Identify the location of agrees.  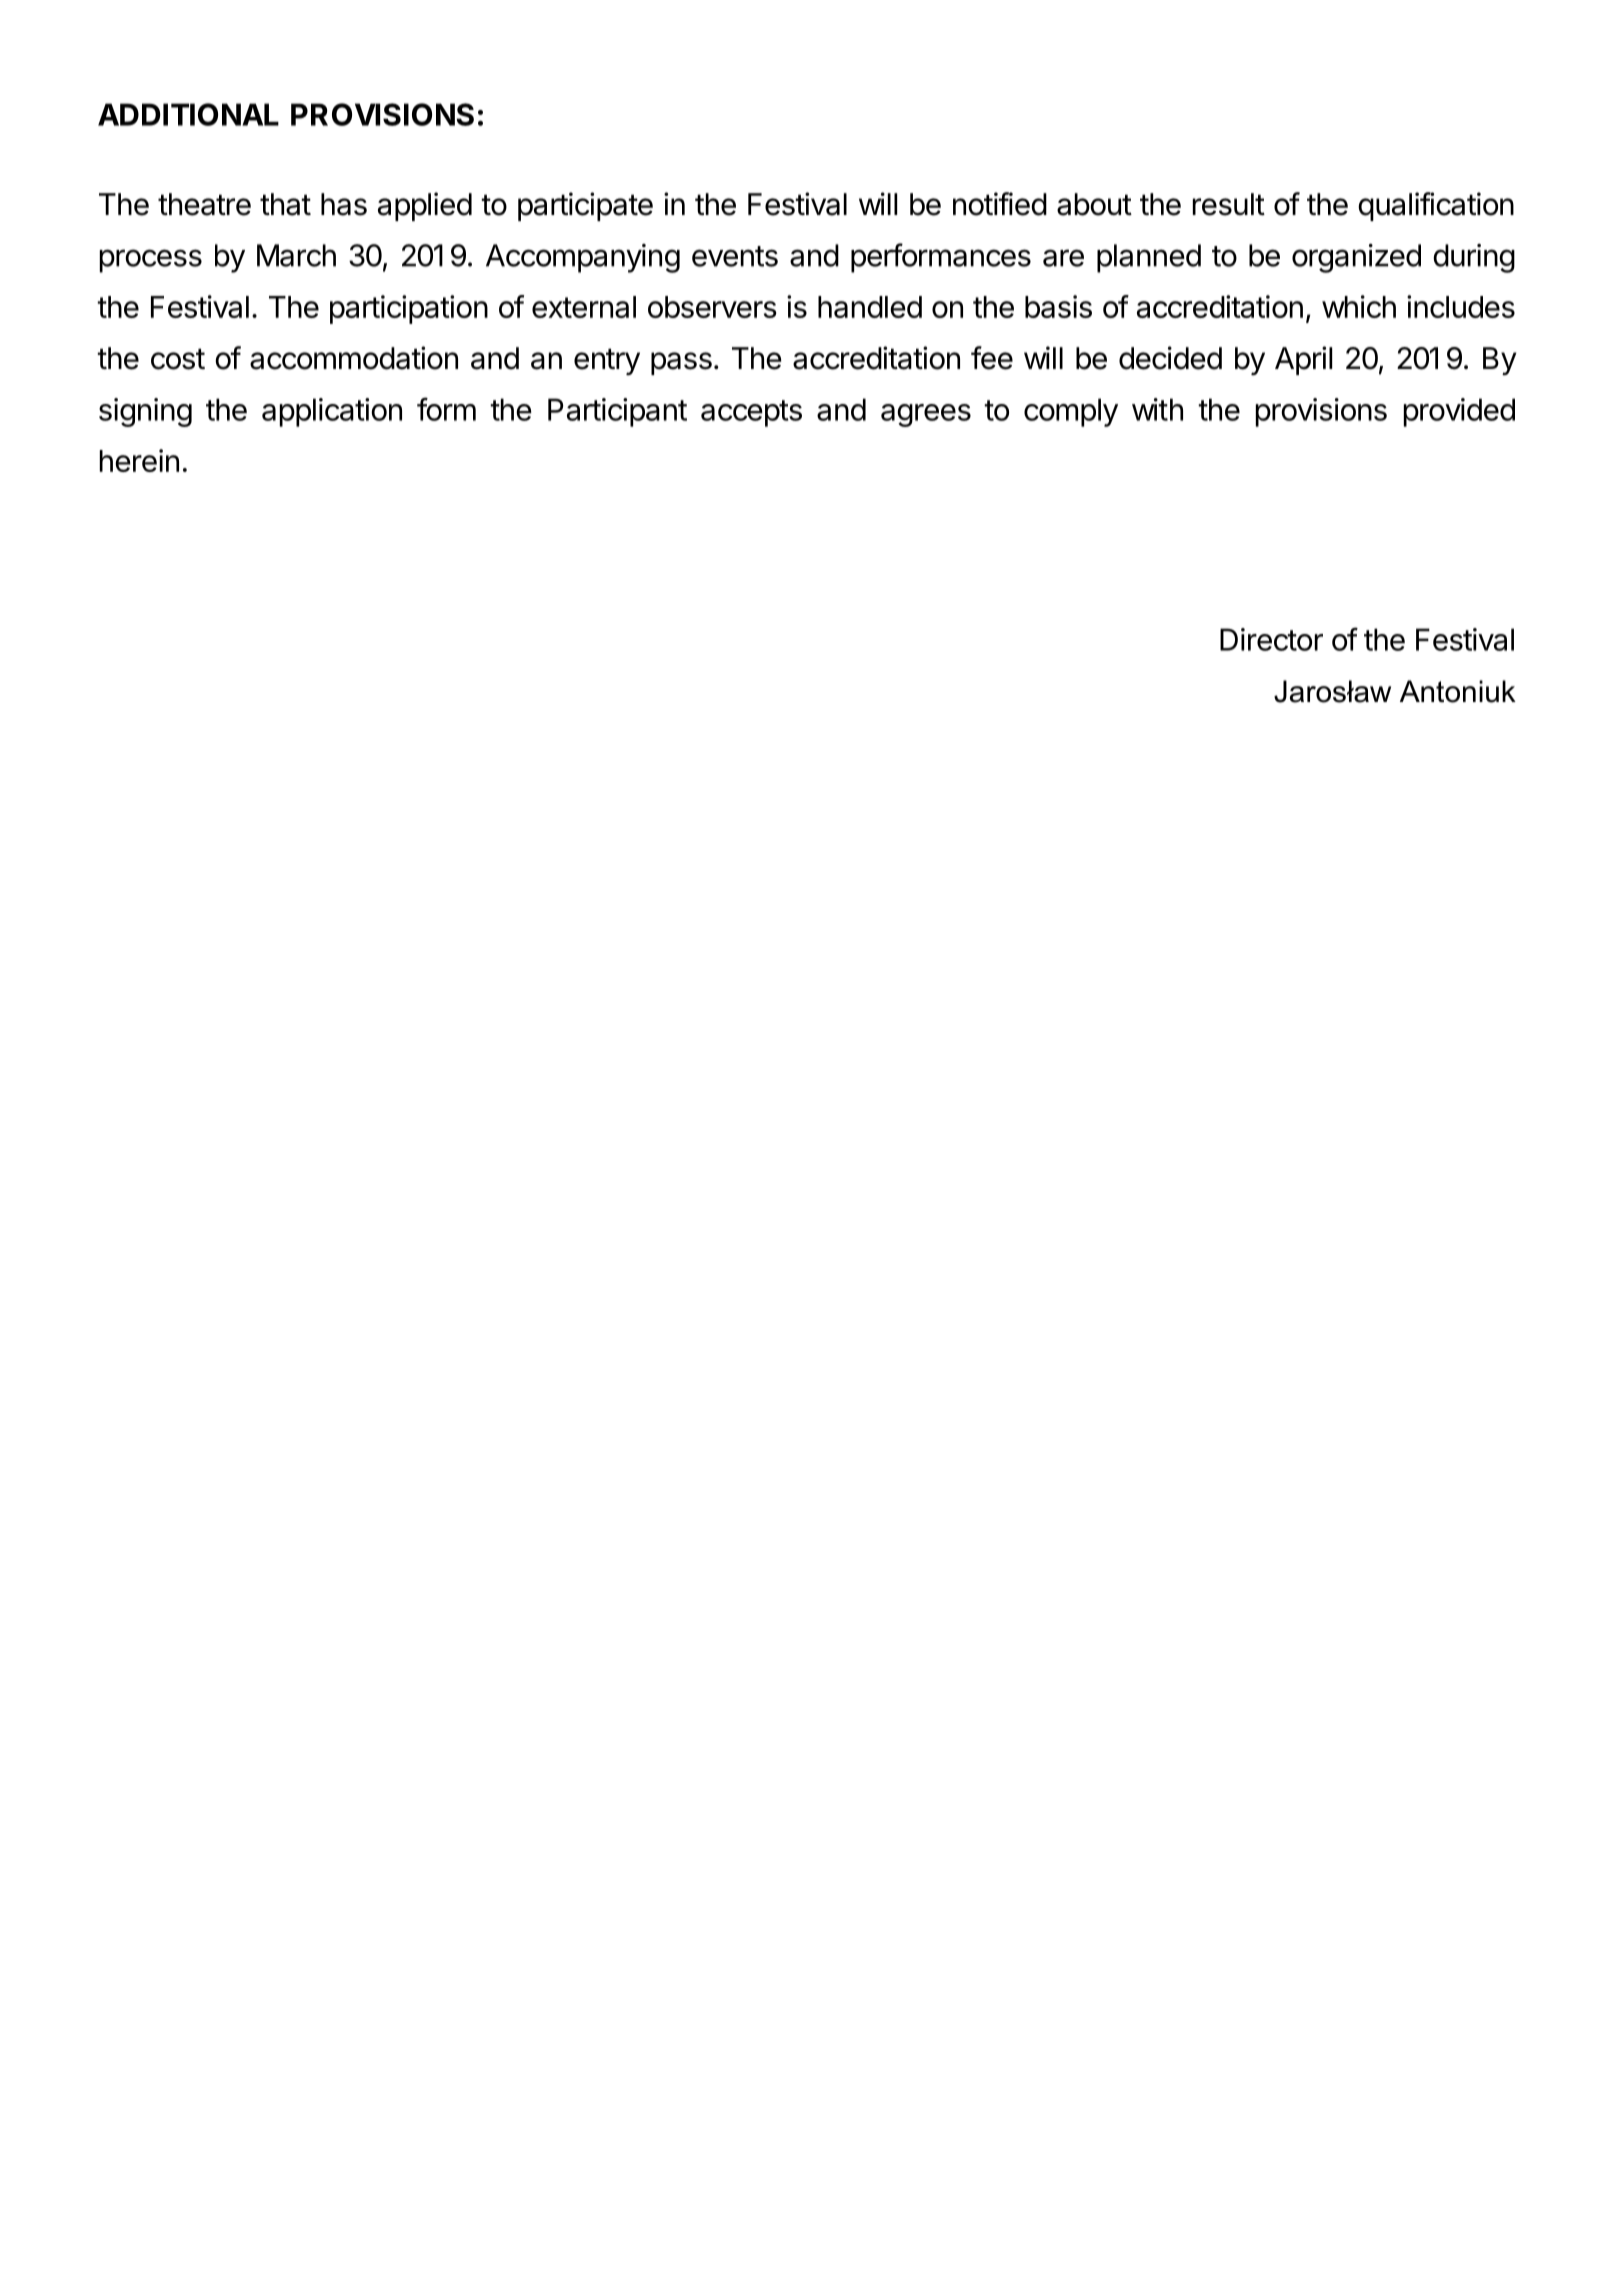
(926, 415).
